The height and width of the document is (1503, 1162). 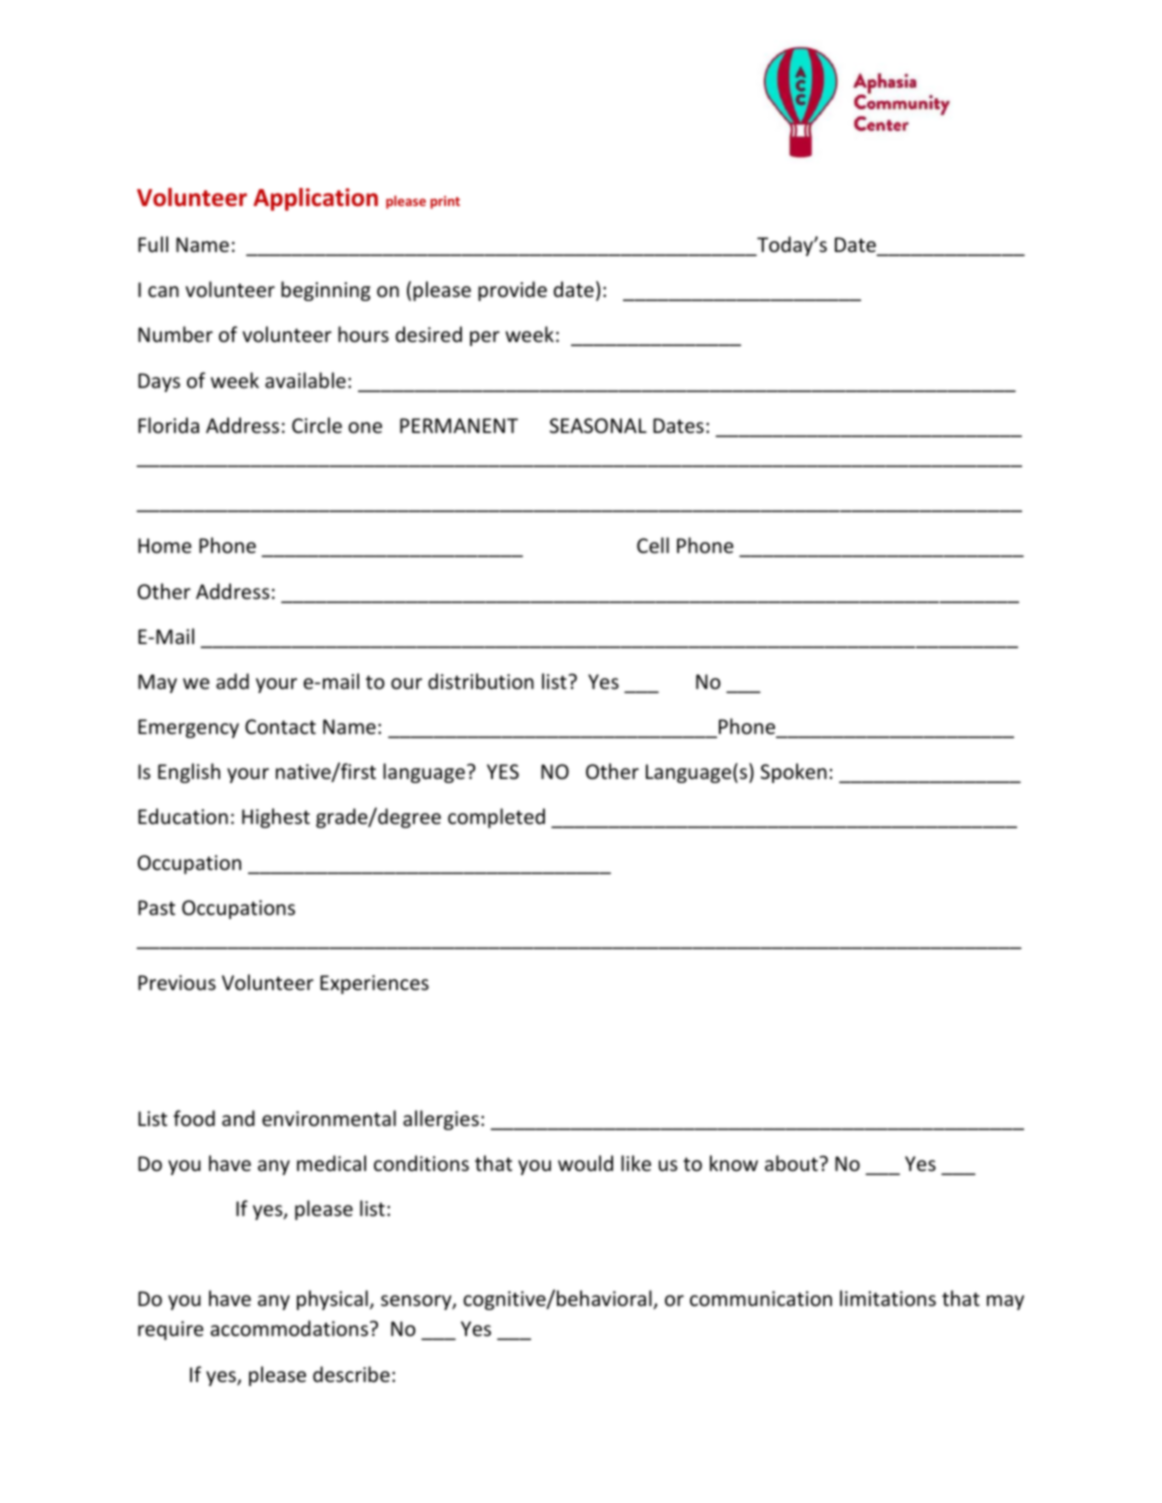 I want to click on accommodations, so click(x=291, y=1328).
